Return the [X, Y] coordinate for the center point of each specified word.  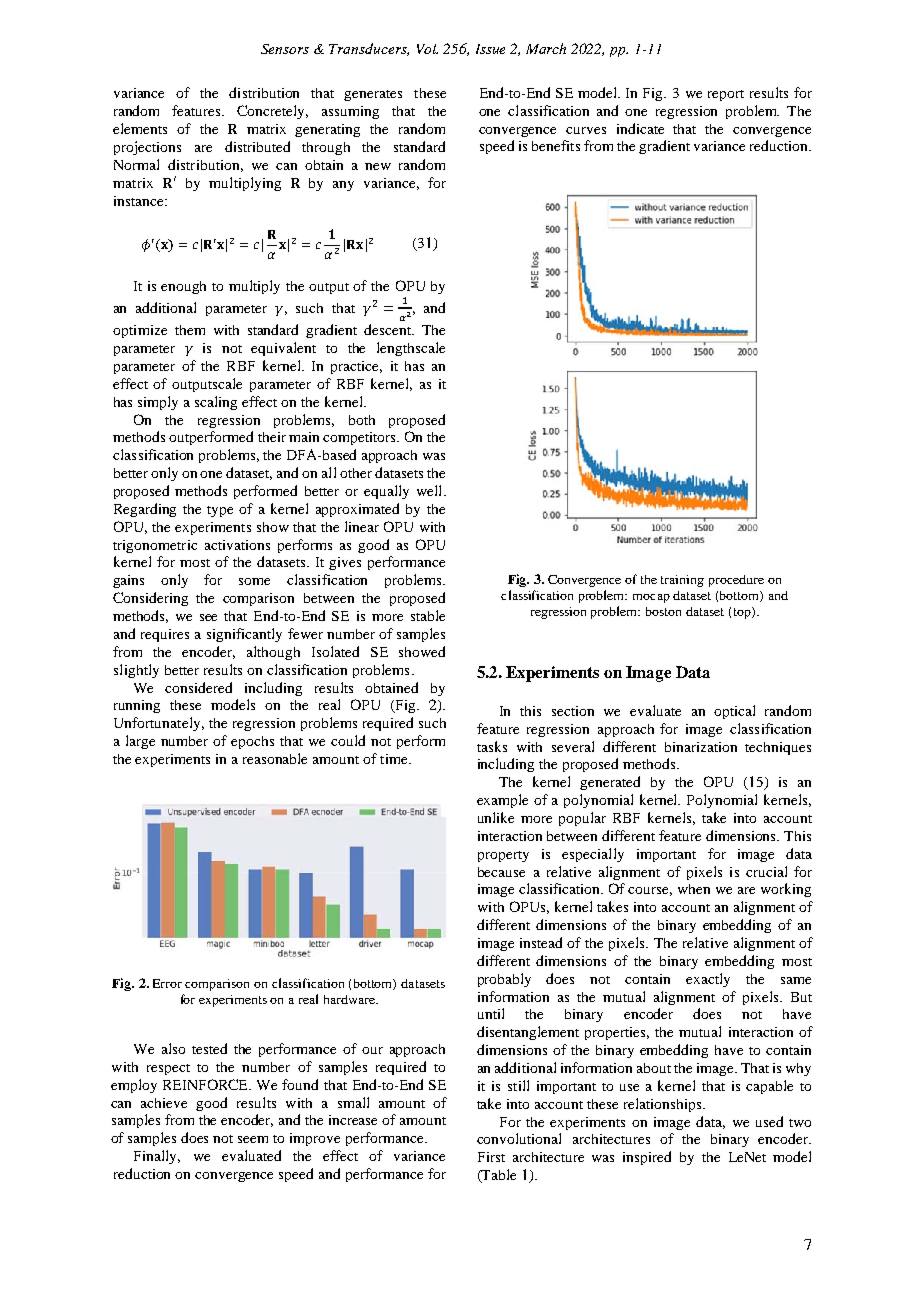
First [491, 1157]
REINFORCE [207, 1084]
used [769, 1121]
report [726, 95]
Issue [490, 49]
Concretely [272, 112]
